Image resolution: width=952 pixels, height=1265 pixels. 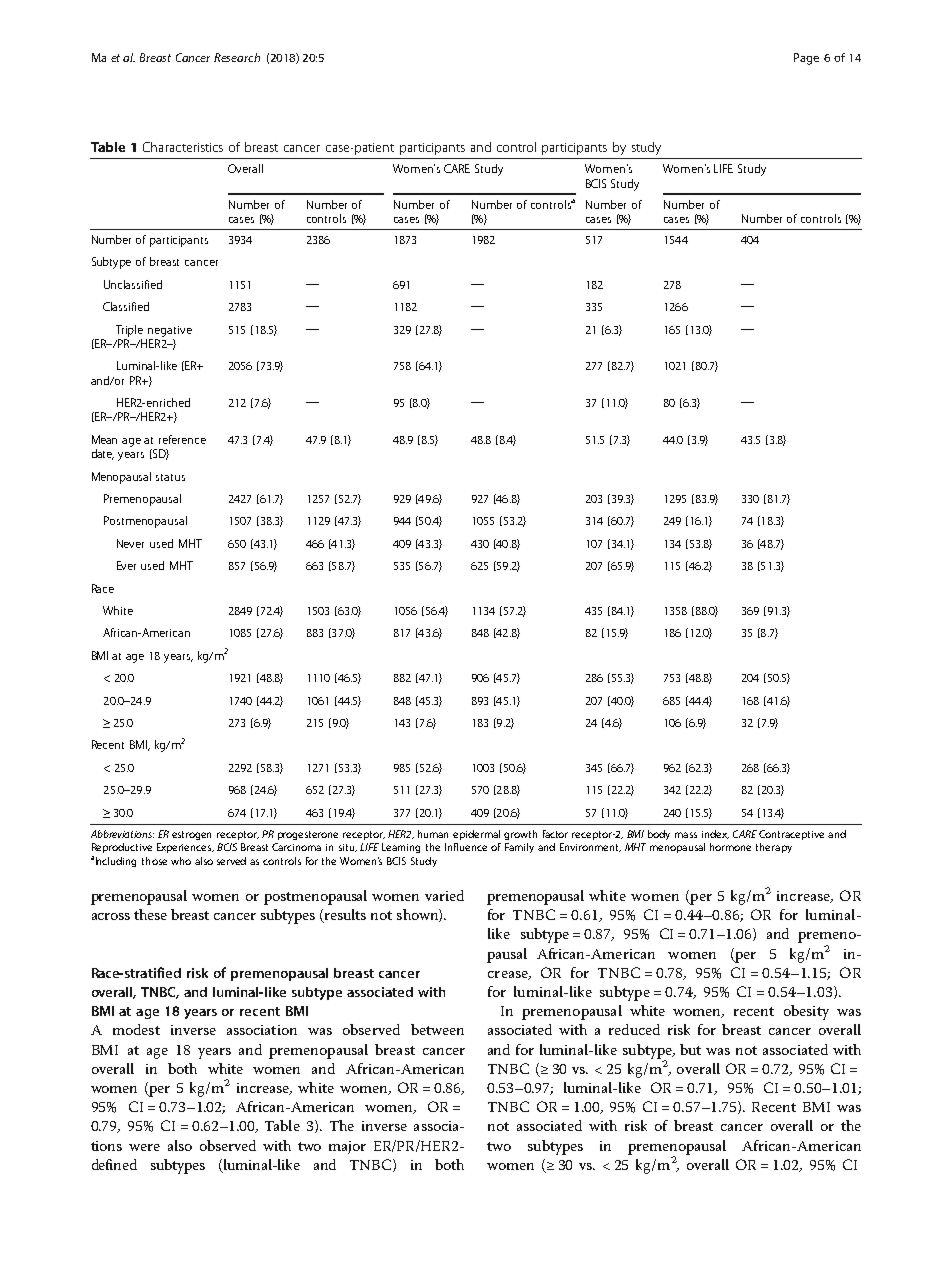 What do you see at coordinates (183, 147) in the screenshot?
I see `Characteristics` at bounding box center [183, 147].
